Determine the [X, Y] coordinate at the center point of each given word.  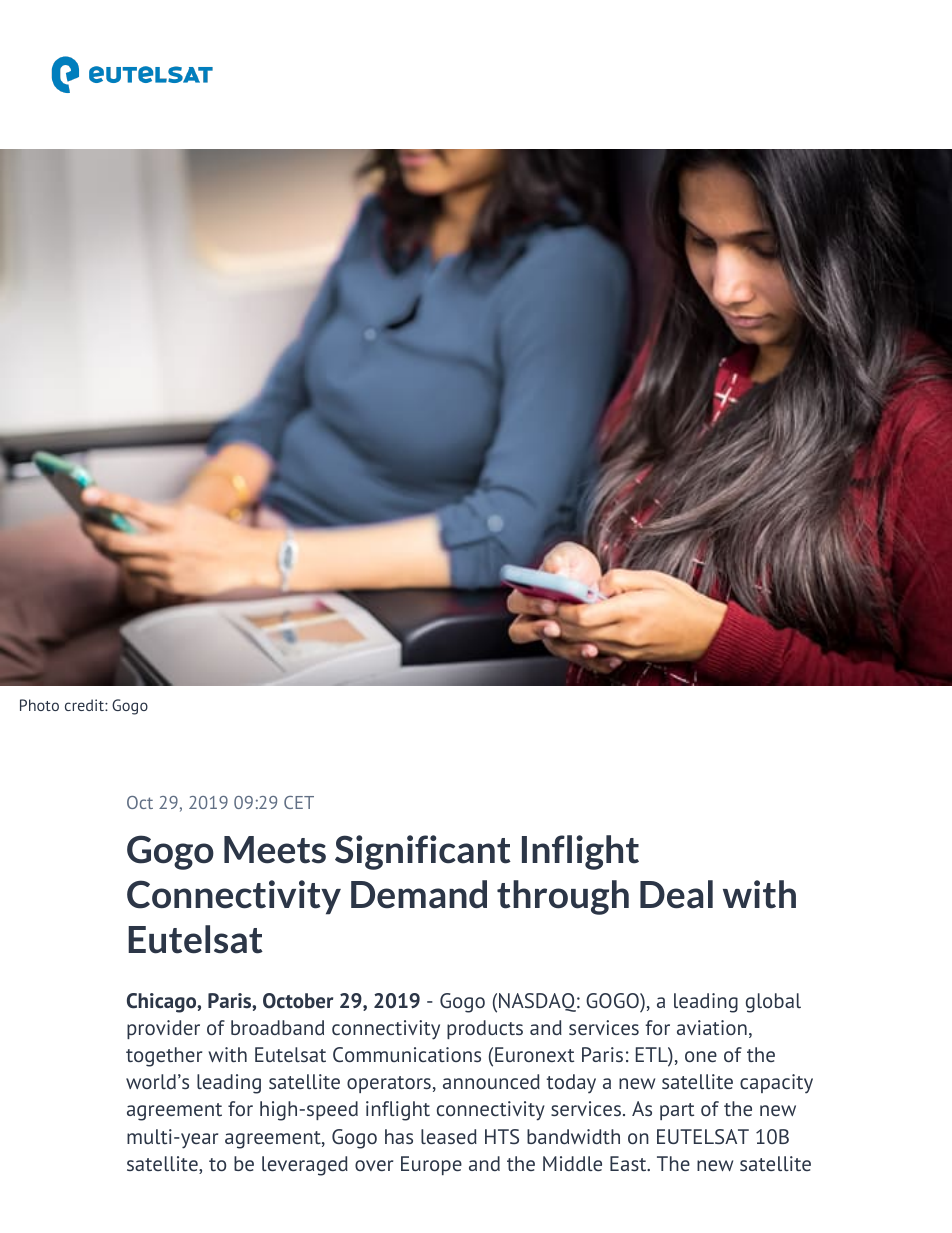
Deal [676, 894]
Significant [423, 852]
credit [85, 705]
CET [299, 802]
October [298, 1001]
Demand [419, 894]
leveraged [305, 1166]
